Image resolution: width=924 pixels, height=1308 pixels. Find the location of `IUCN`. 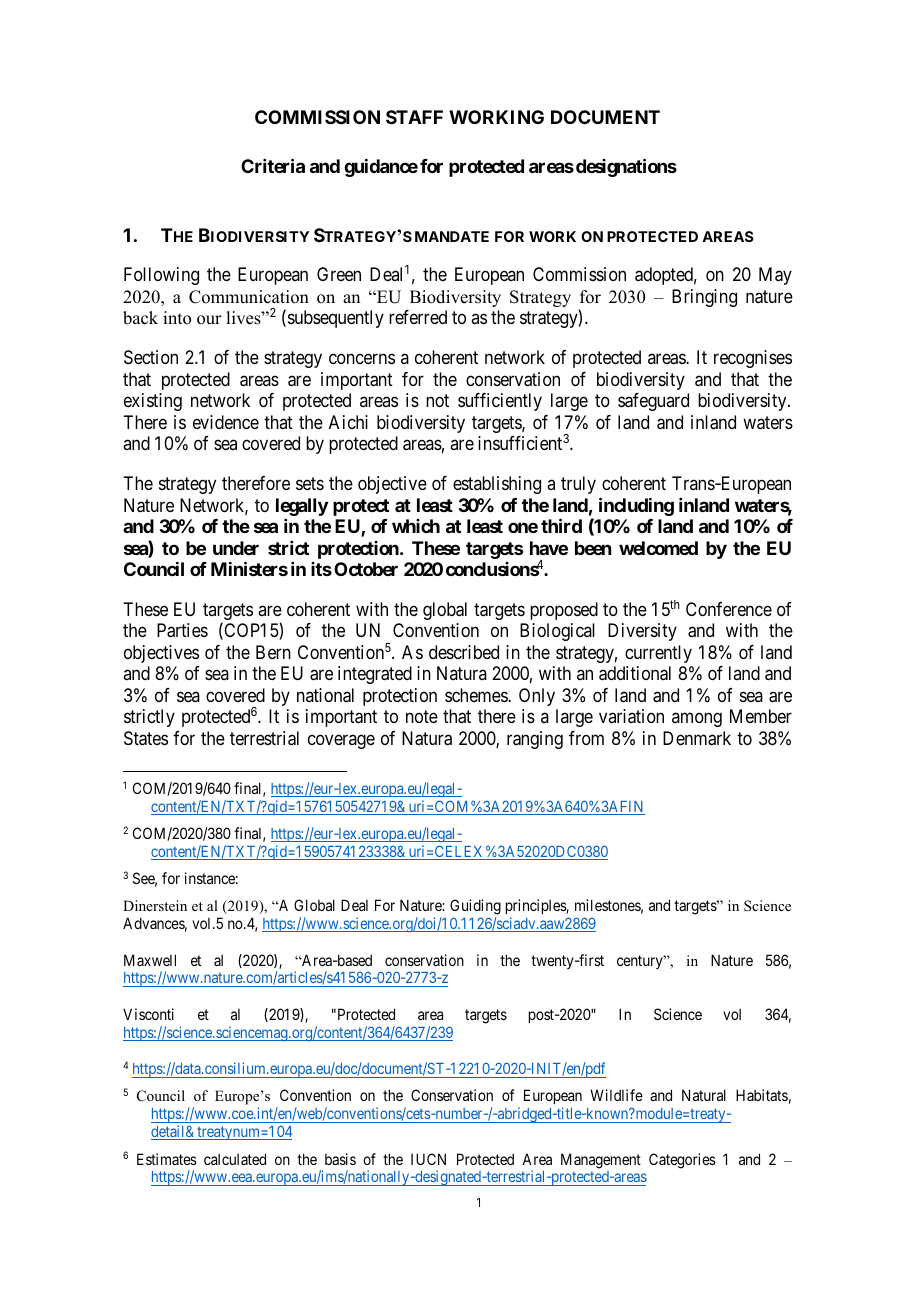

IUCN is located at coordinates (428, 1159).
